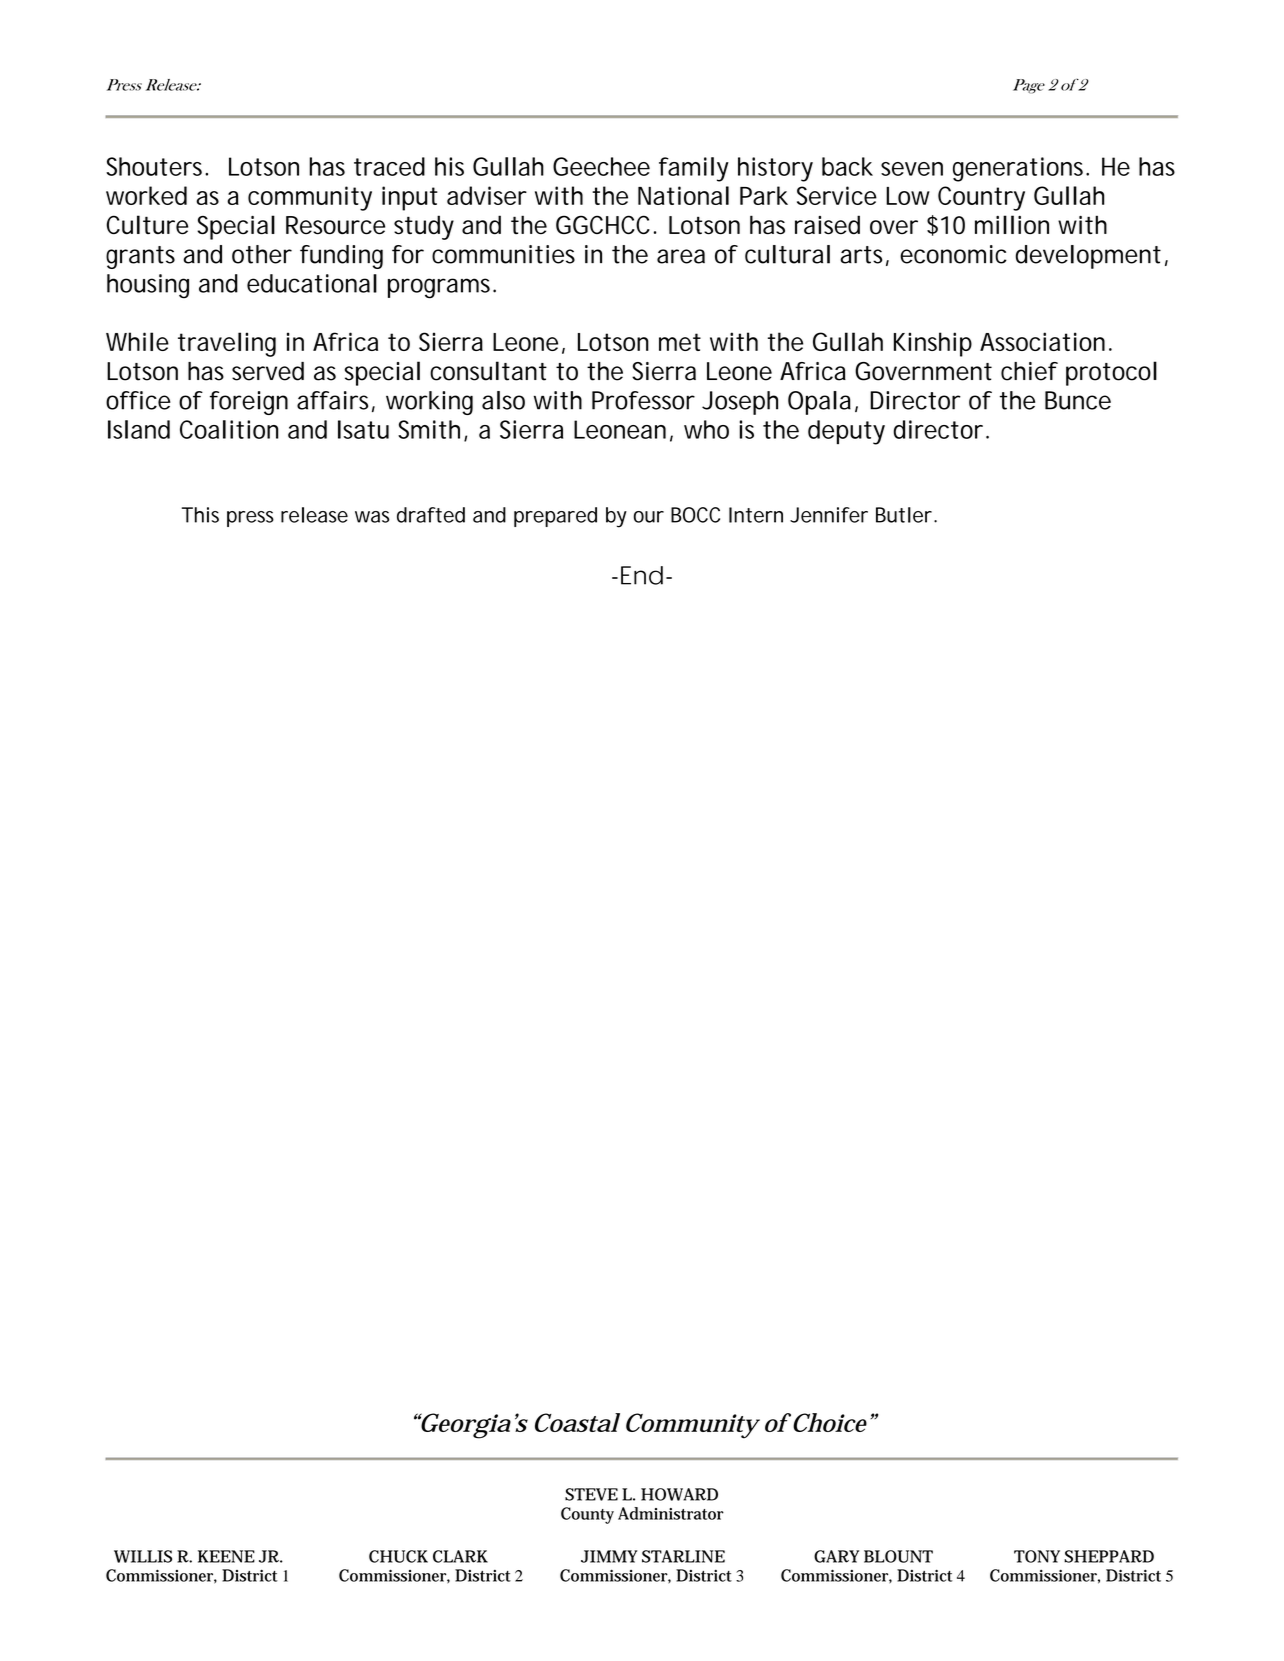 The image size is (1284, 1661). Describe the element at coordinates (981, 198) in the screenshot. I see `Country` at that location.
